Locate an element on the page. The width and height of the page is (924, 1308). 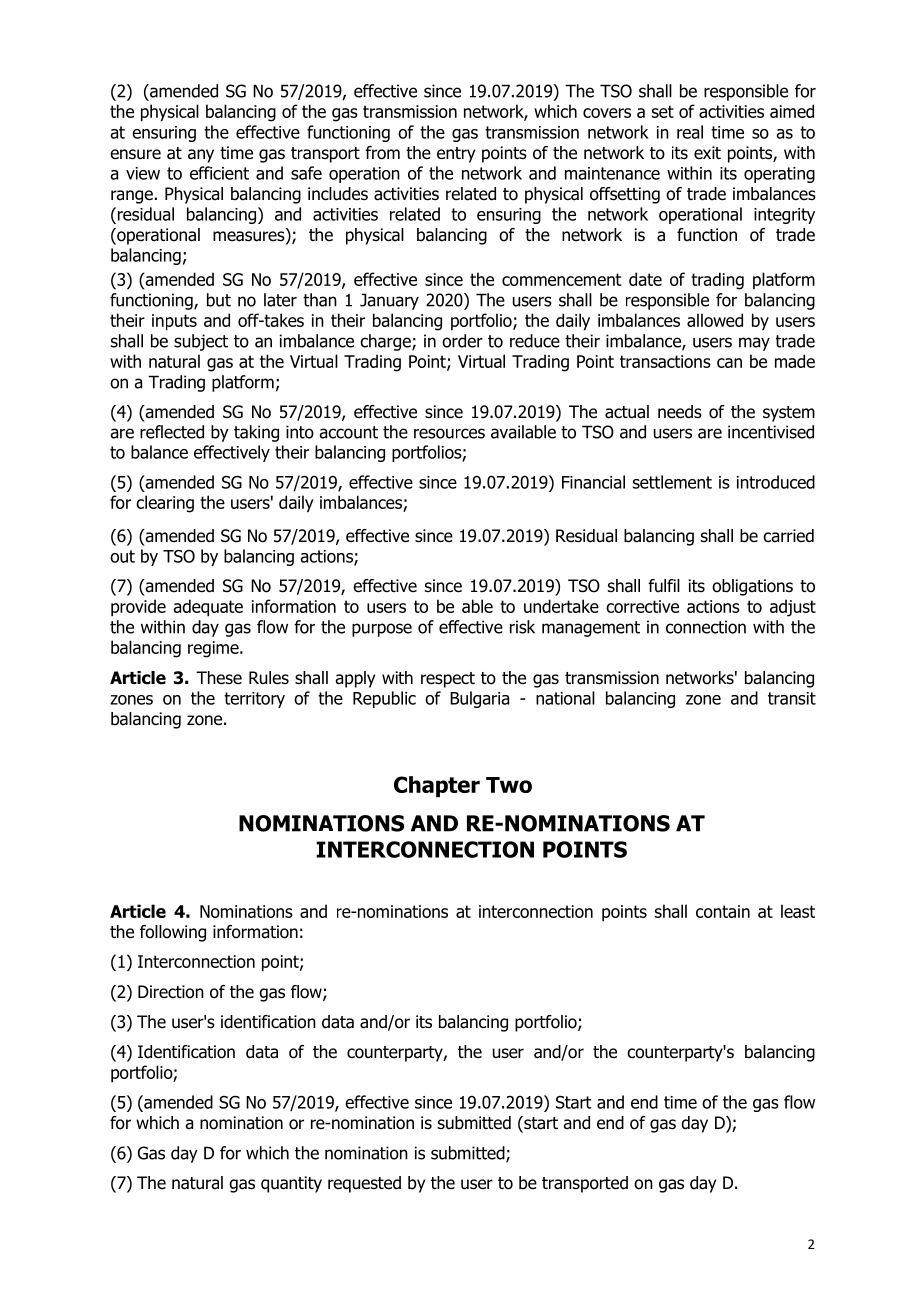
any is located at coordinates (201, 156).
